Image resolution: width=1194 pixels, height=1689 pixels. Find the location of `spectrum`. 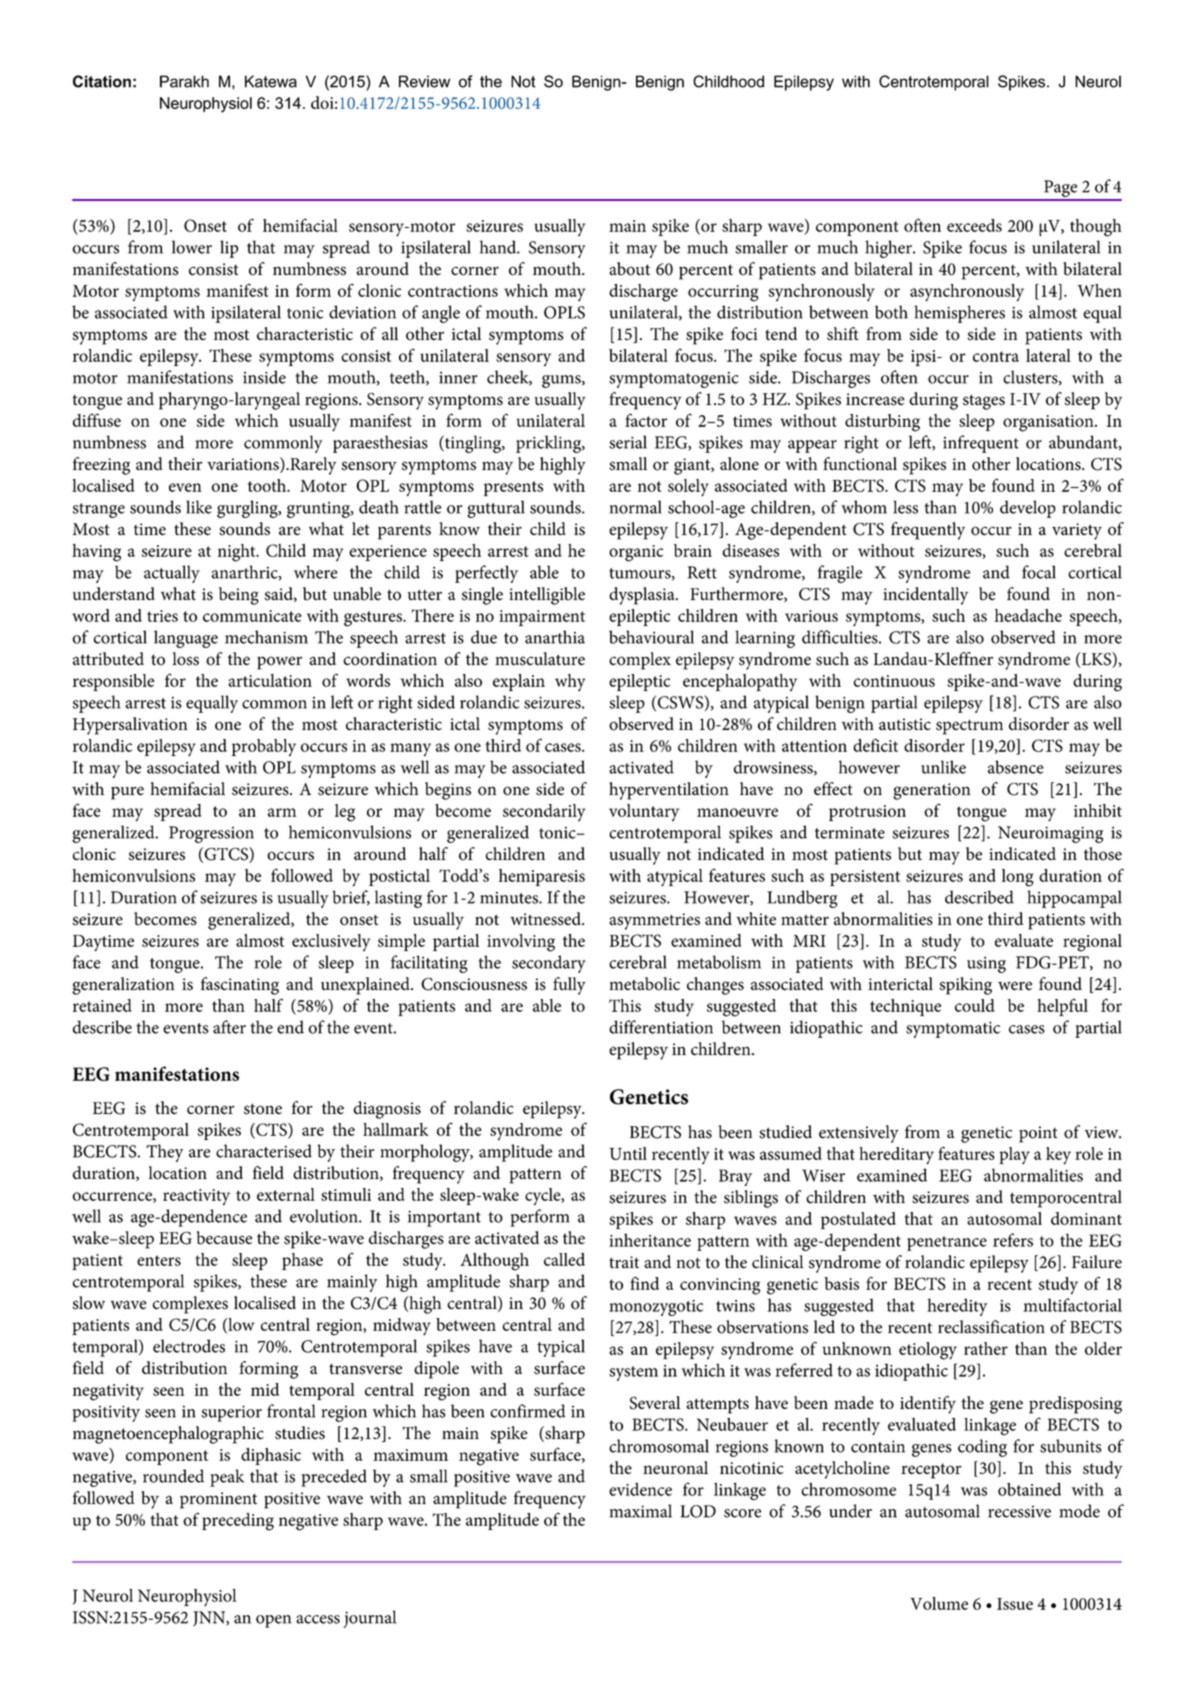

spectrum is located at coordinates (969, 727).
